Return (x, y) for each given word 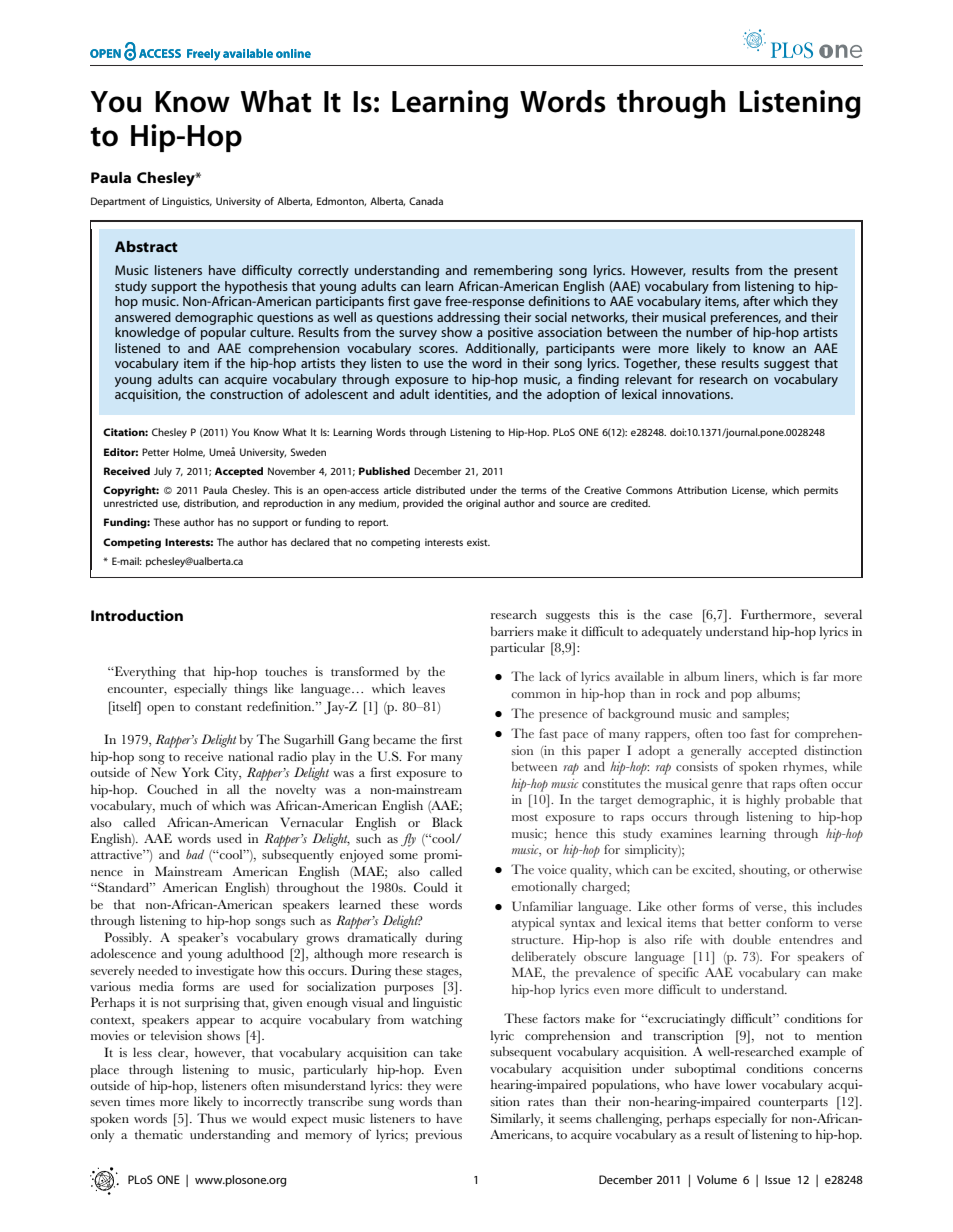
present (816, 272)
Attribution (702, 490)
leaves (428, 688)
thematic (159, 1134)
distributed (440, 490)
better (745, 922)
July (163, 472)
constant (218, 707)
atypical (533, 924)
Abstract (146, 246)
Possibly (127, 939)
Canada (426, 201)
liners (740, 677)
